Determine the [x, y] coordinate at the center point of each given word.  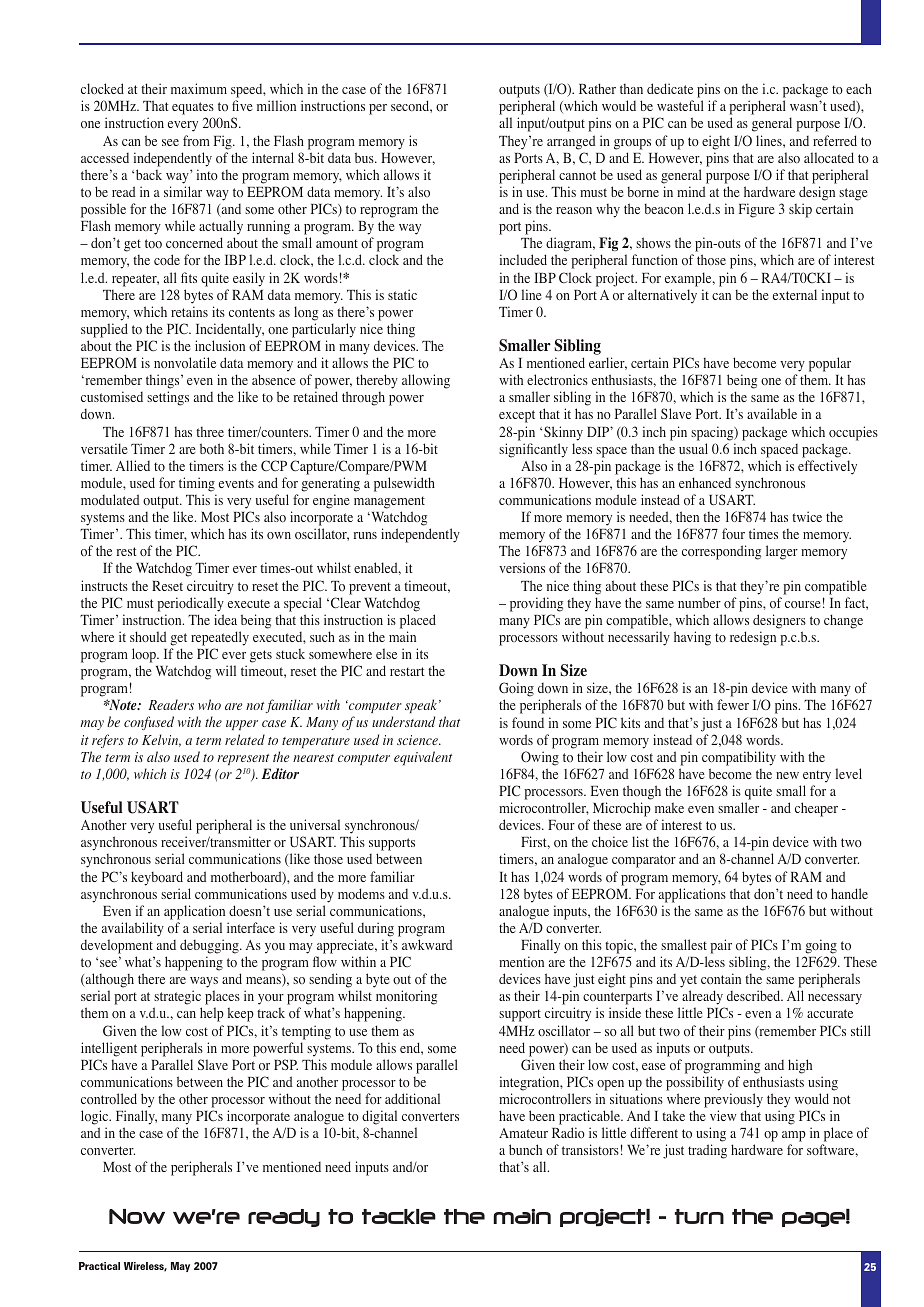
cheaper [816, 809]
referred [835, 140]
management [389, 502]
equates [193, 110]
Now [137, 1216]
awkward [427, 944]
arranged [571, 142]
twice [807, 516]
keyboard [157, 878]
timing [197, 484]
